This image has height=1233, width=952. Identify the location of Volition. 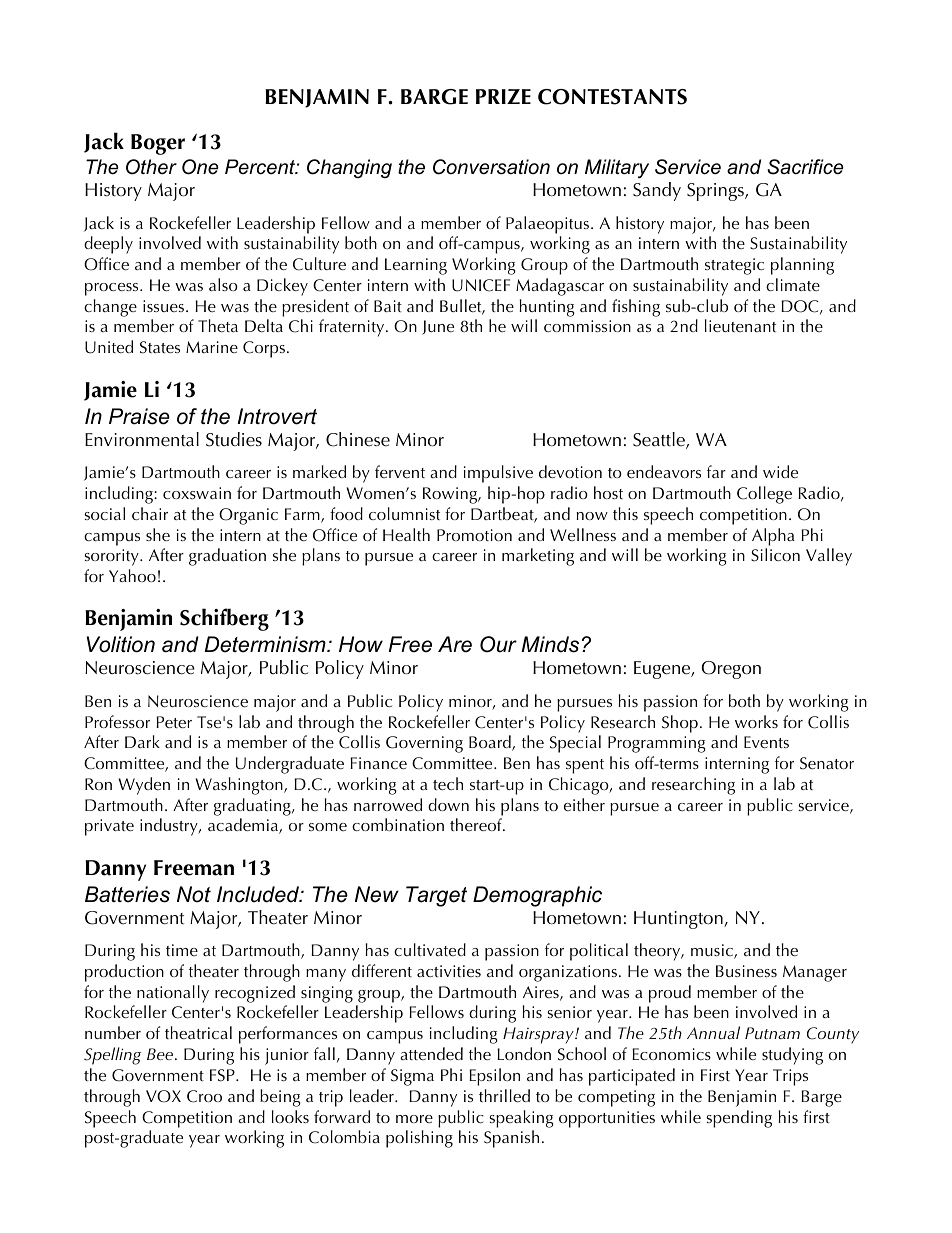
(121, 644).
